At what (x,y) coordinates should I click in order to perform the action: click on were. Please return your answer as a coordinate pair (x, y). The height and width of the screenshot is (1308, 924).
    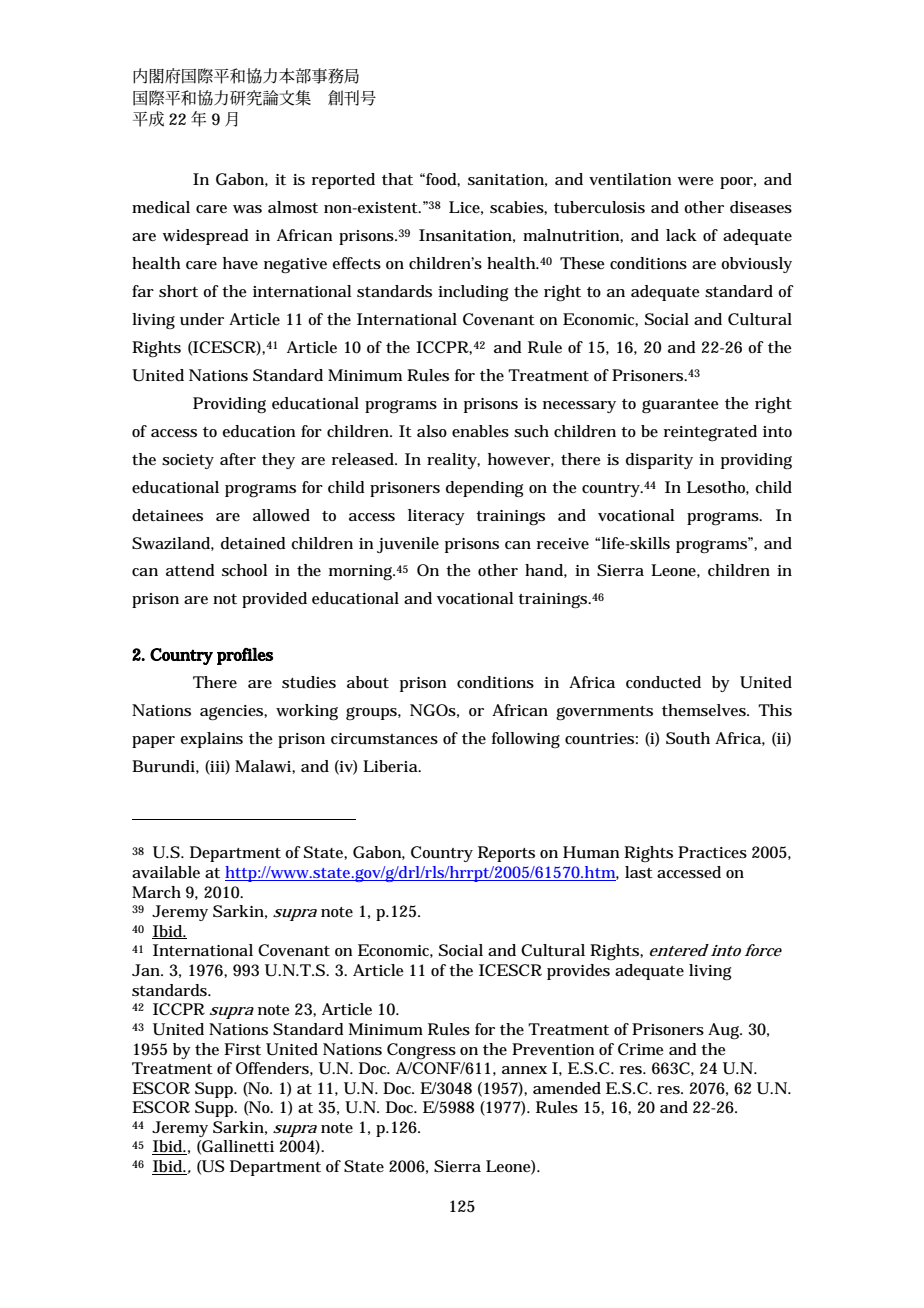
    Looking at the image, I should click on (696, 181).
